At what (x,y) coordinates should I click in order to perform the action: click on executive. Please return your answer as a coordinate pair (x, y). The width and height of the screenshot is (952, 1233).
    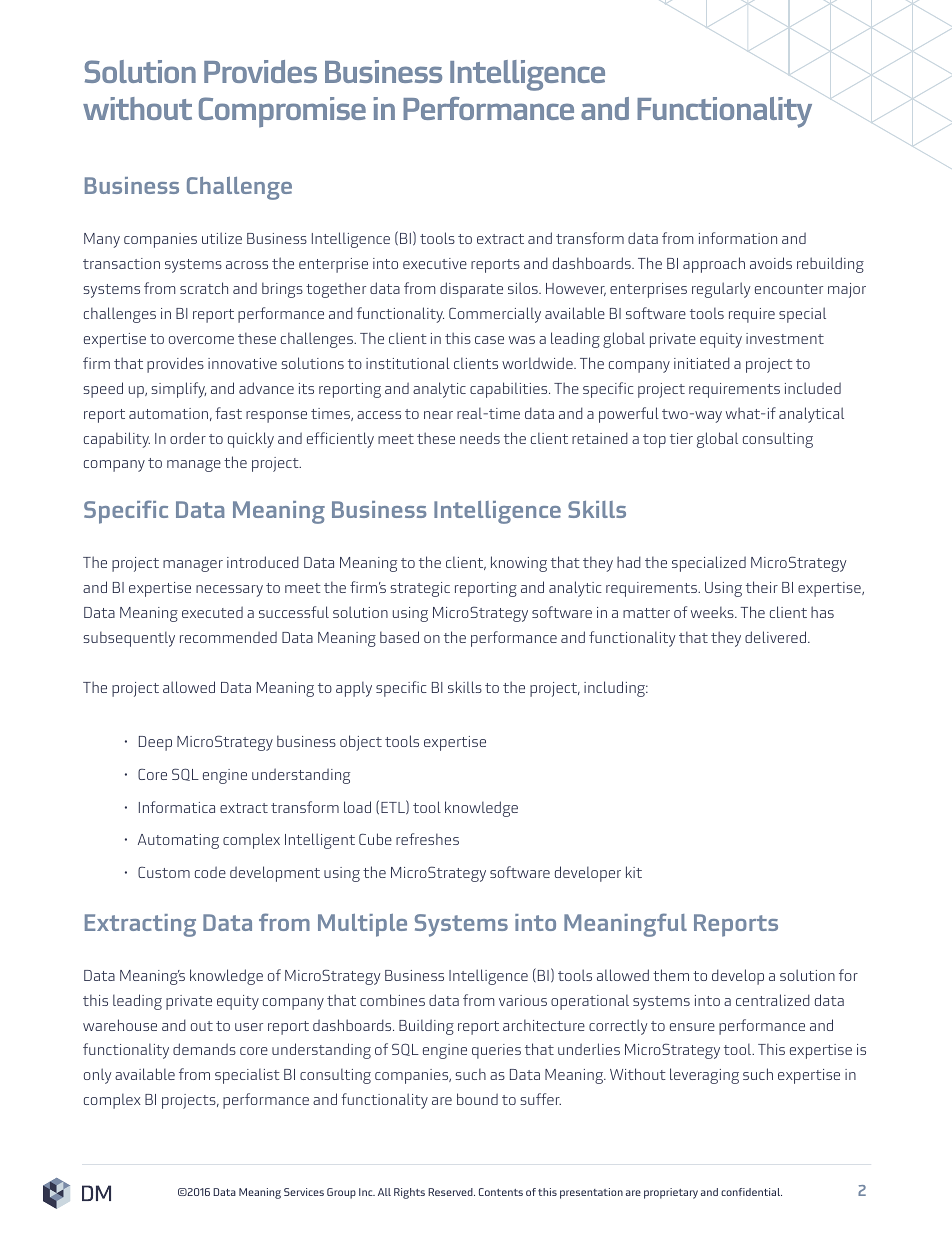
    Looking at the image, I should click on (435, 263).
